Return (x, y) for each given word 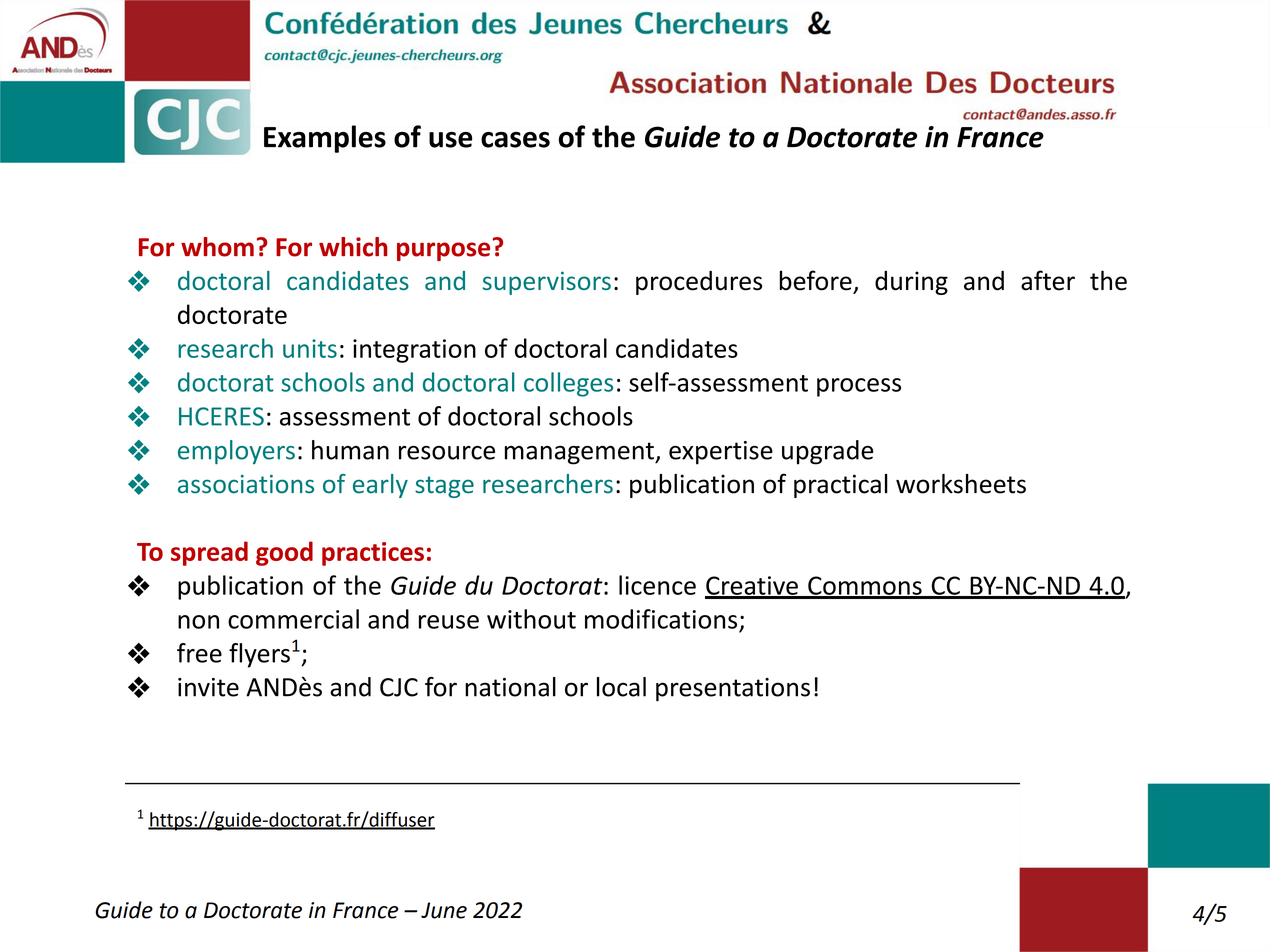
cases (515, 140)
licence (657, 585)
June (444, 910)
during (911, 283)
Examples (325, 139)
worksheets (961, 484)
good (284, 553)
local (621, 687)
